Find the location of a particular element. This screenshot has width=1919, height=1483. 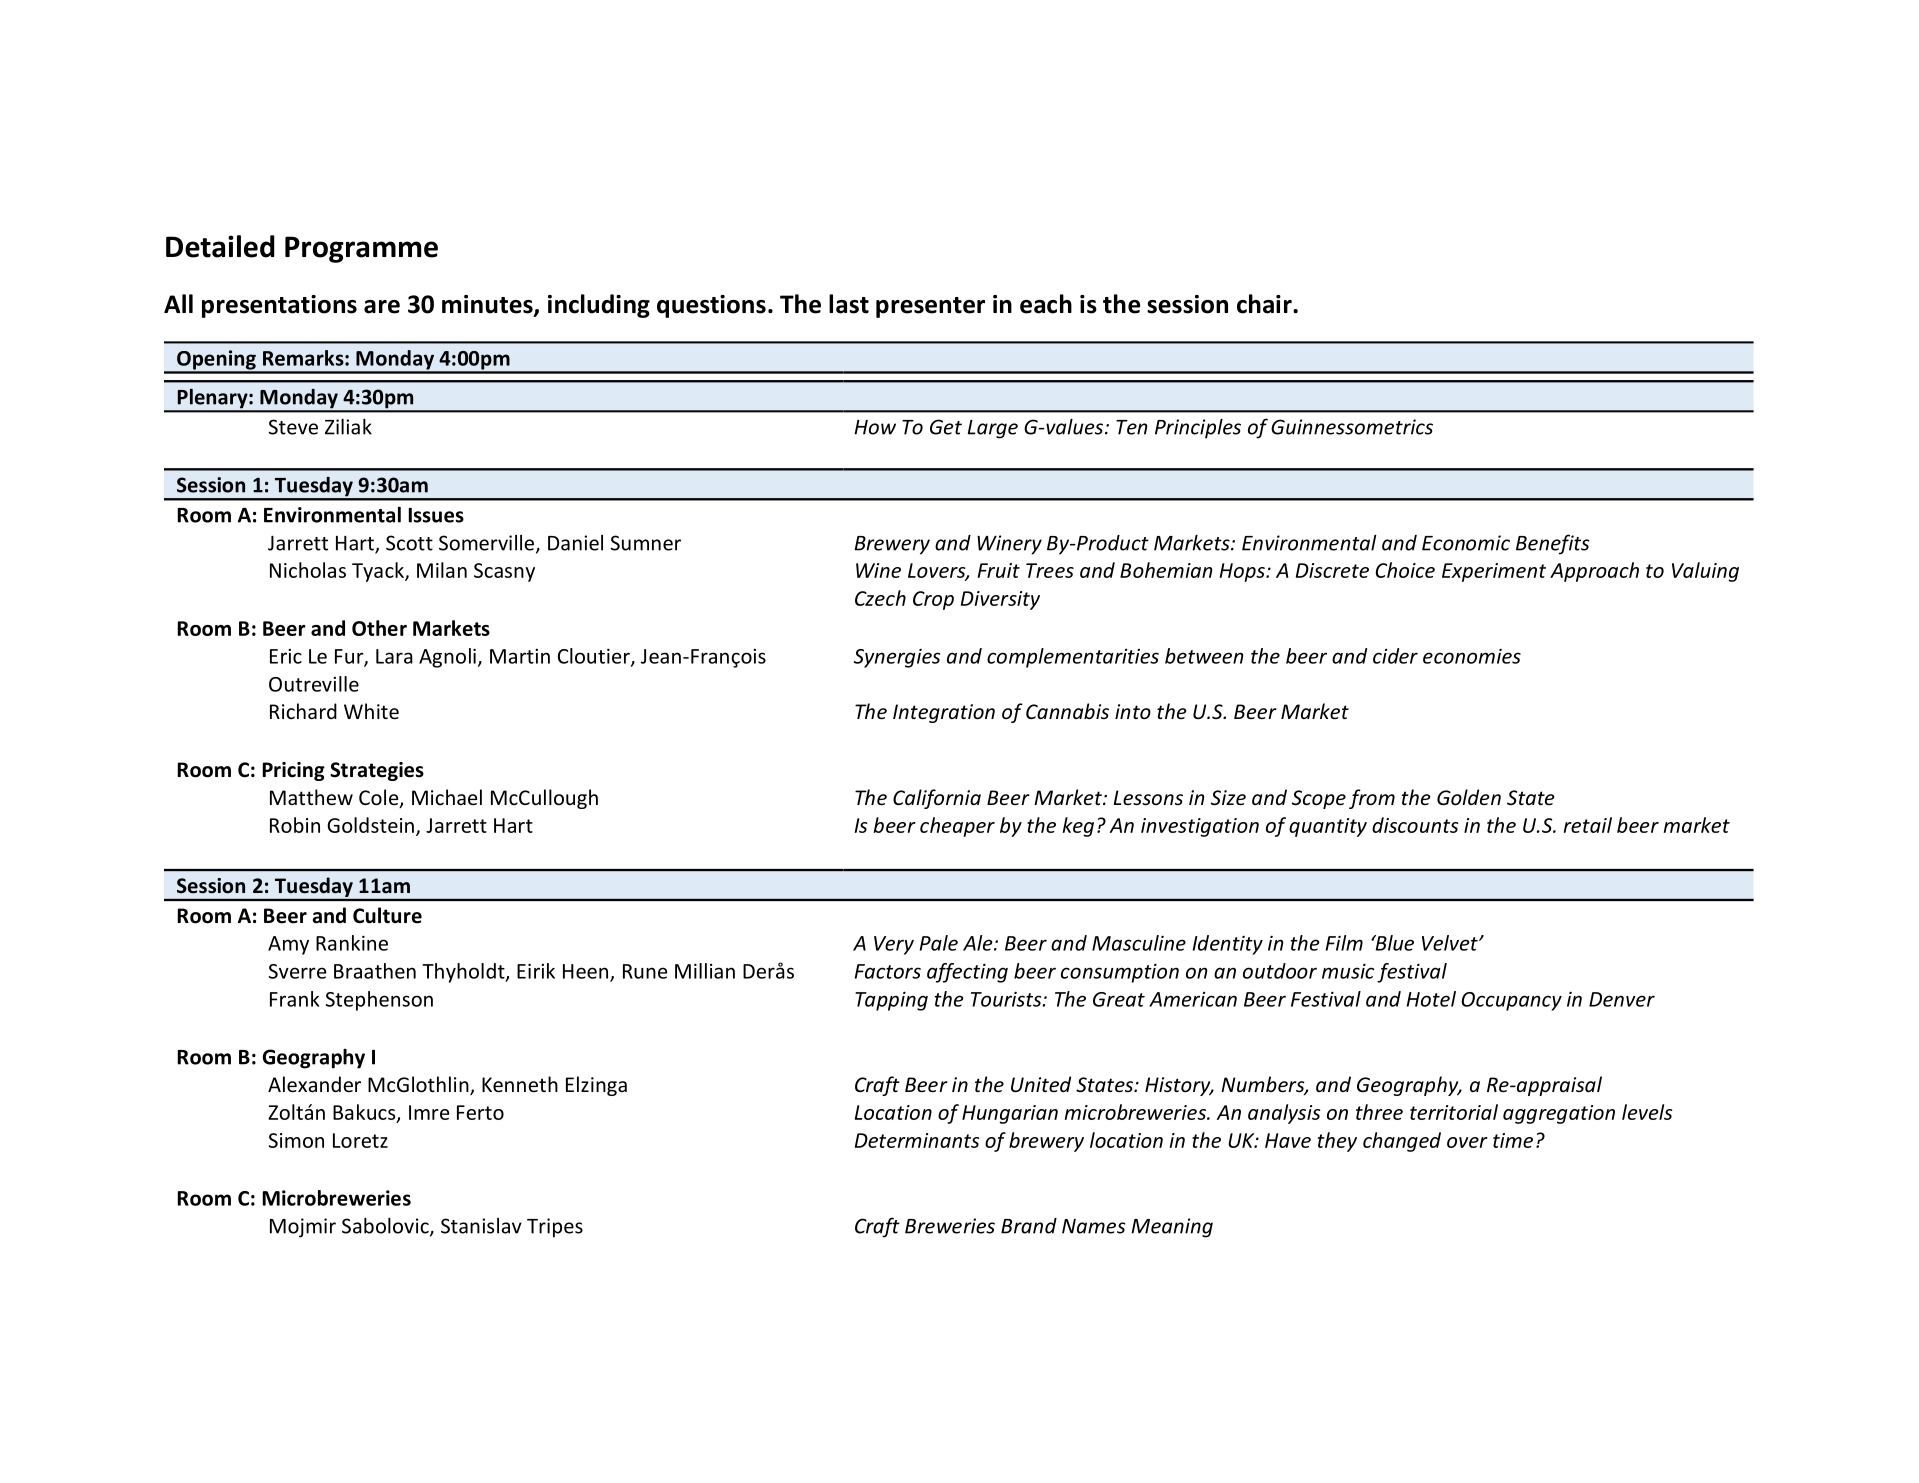

Programme is located at coordinates (361, 249).
